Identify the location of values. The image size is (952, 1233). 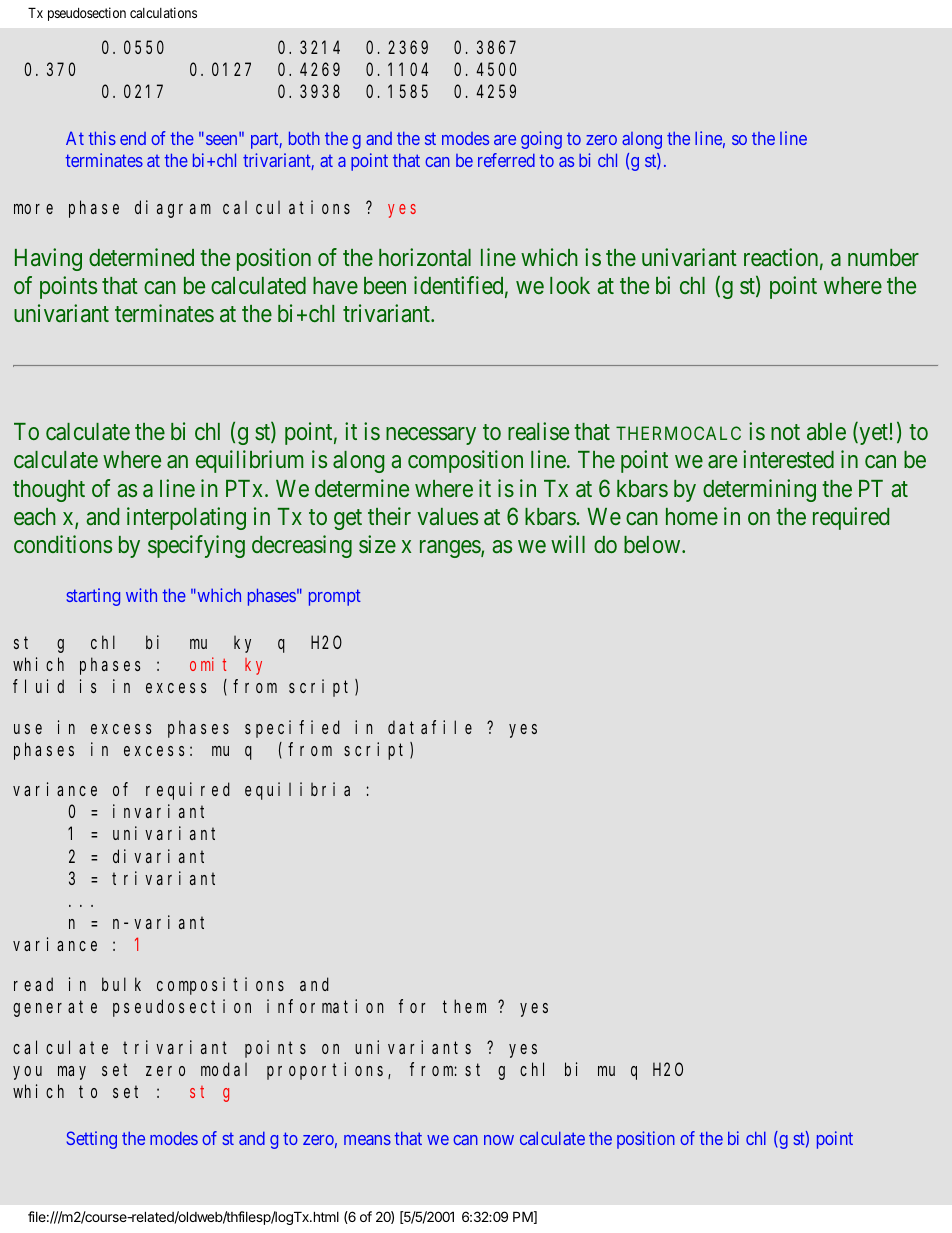
(447, 517).
